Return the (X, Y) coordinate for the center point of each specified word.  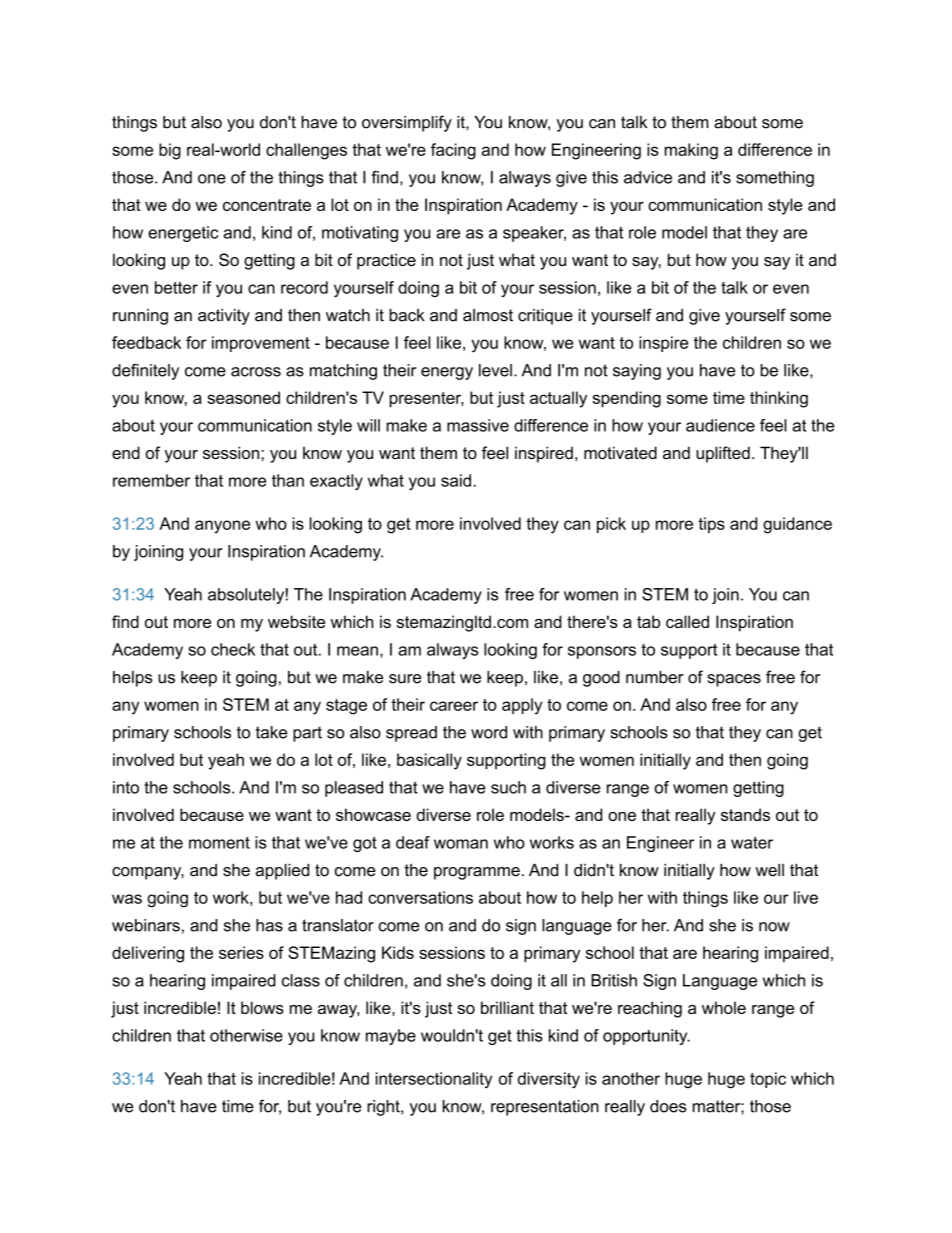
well (769, 870)
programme (477, 873)
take (271, 732)
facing (453, 151)
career (454, 706)
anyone (222, 527)
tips (711, 525)
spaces (734, 680)
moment (219, 842)
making (691, 151)
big (170, 151)
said (456, 480)
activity (224, 317)
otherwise (246, 1035)
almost (488, 315)
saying (637, 372)
